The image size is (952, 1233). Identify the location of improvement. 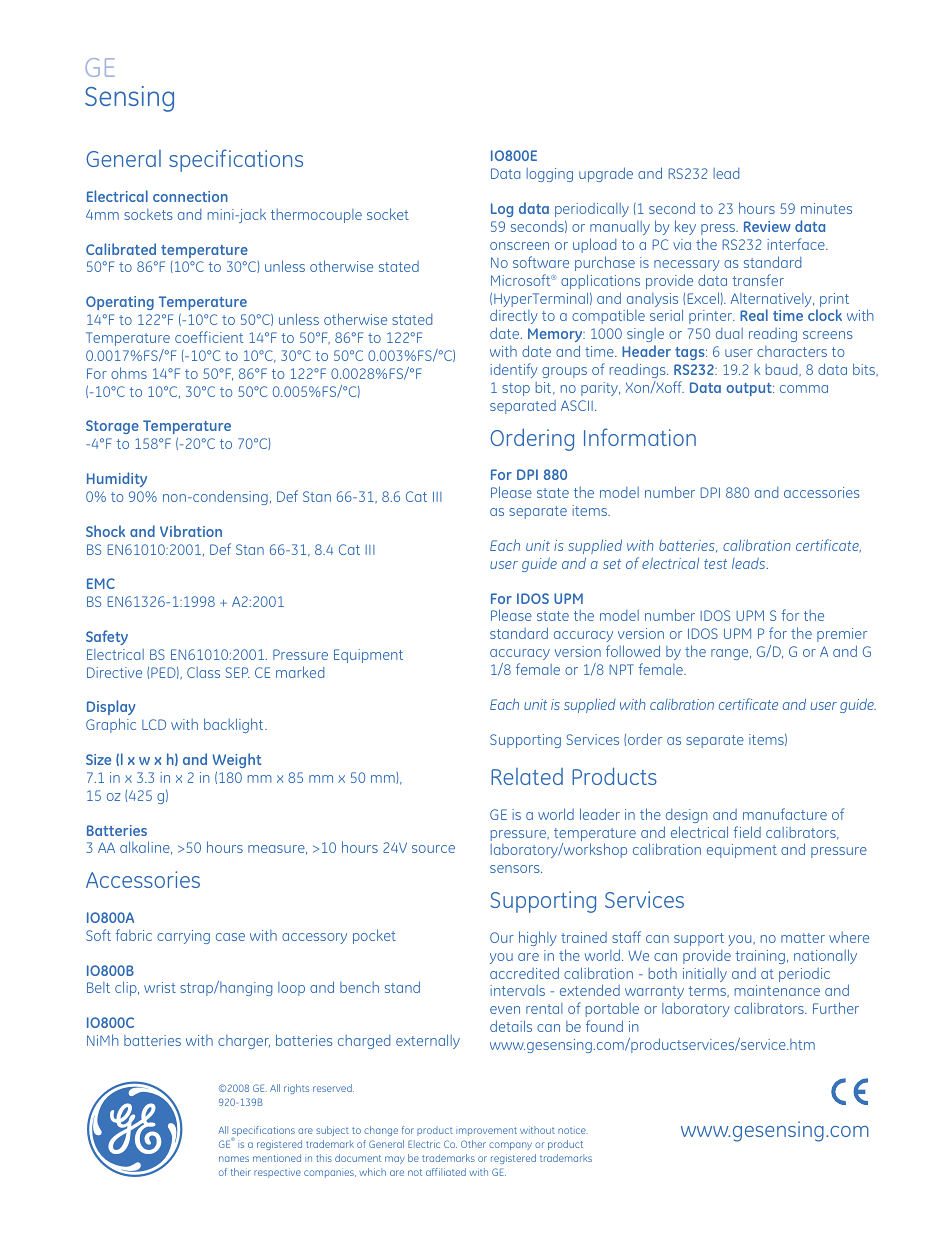
(486, 1131).
